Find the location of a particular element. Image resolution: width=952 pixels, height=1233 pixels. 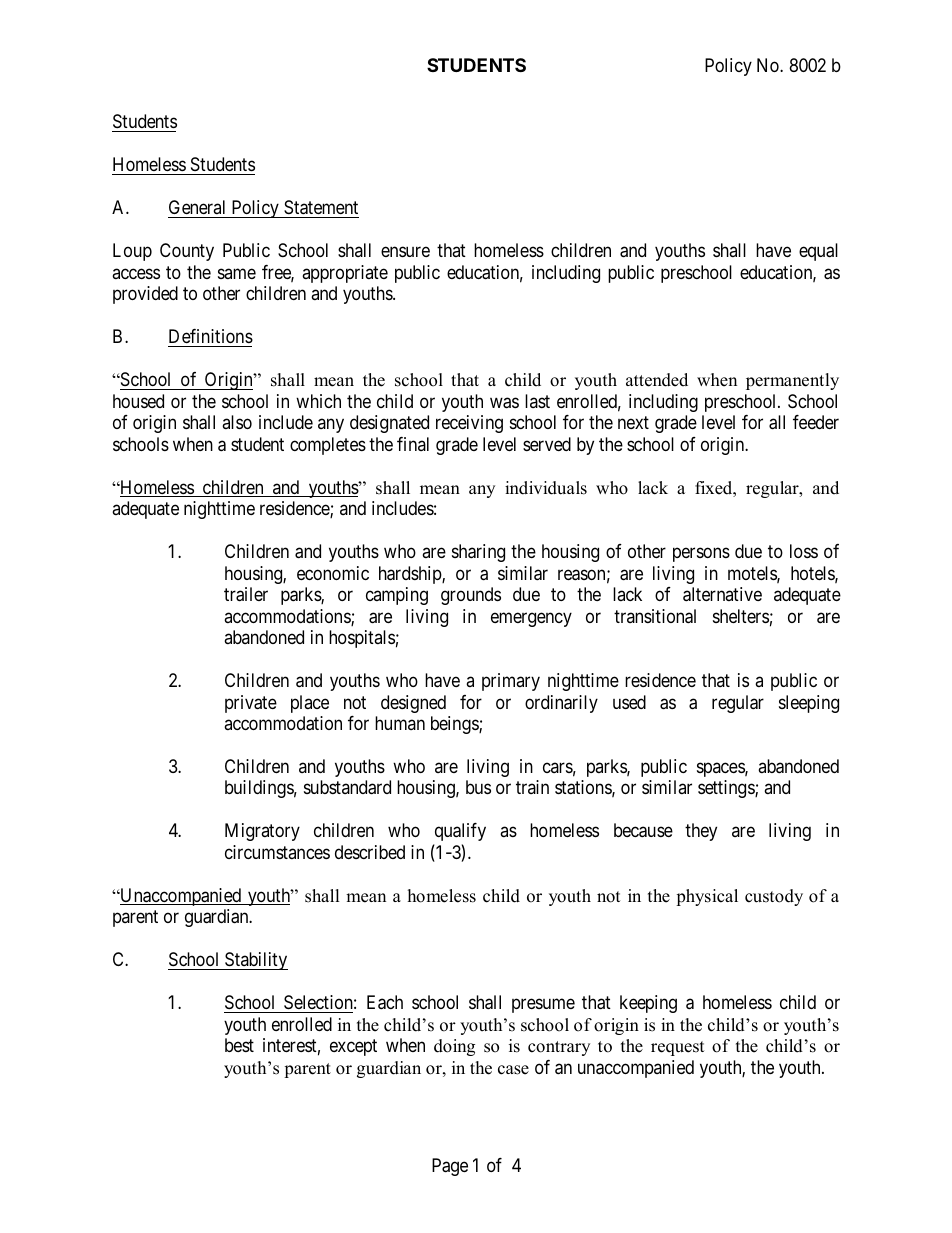

primary is located at coordinates (511, 682).
